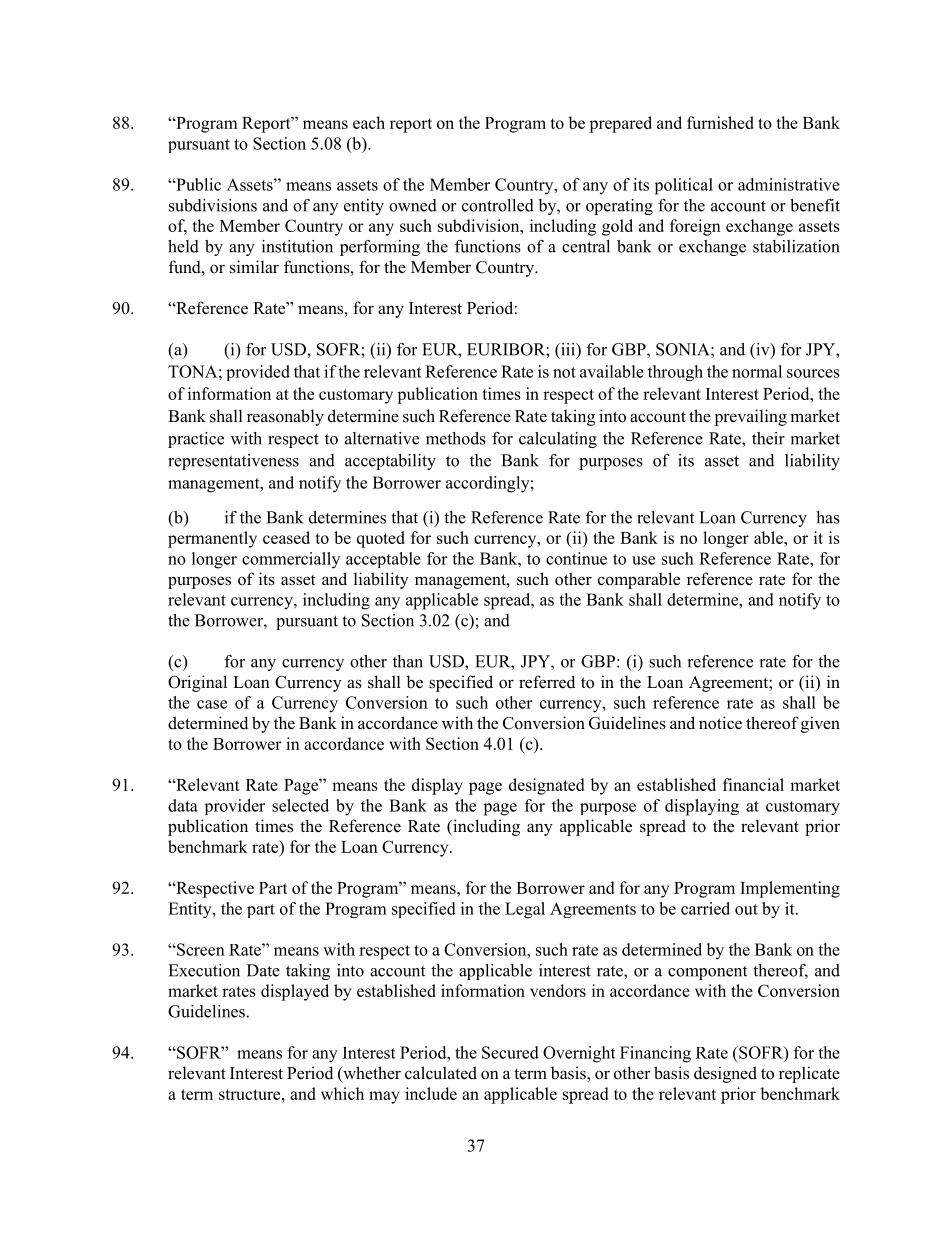 The image size is (952, 1233). I want to click on controlled, so click(498, 205).
